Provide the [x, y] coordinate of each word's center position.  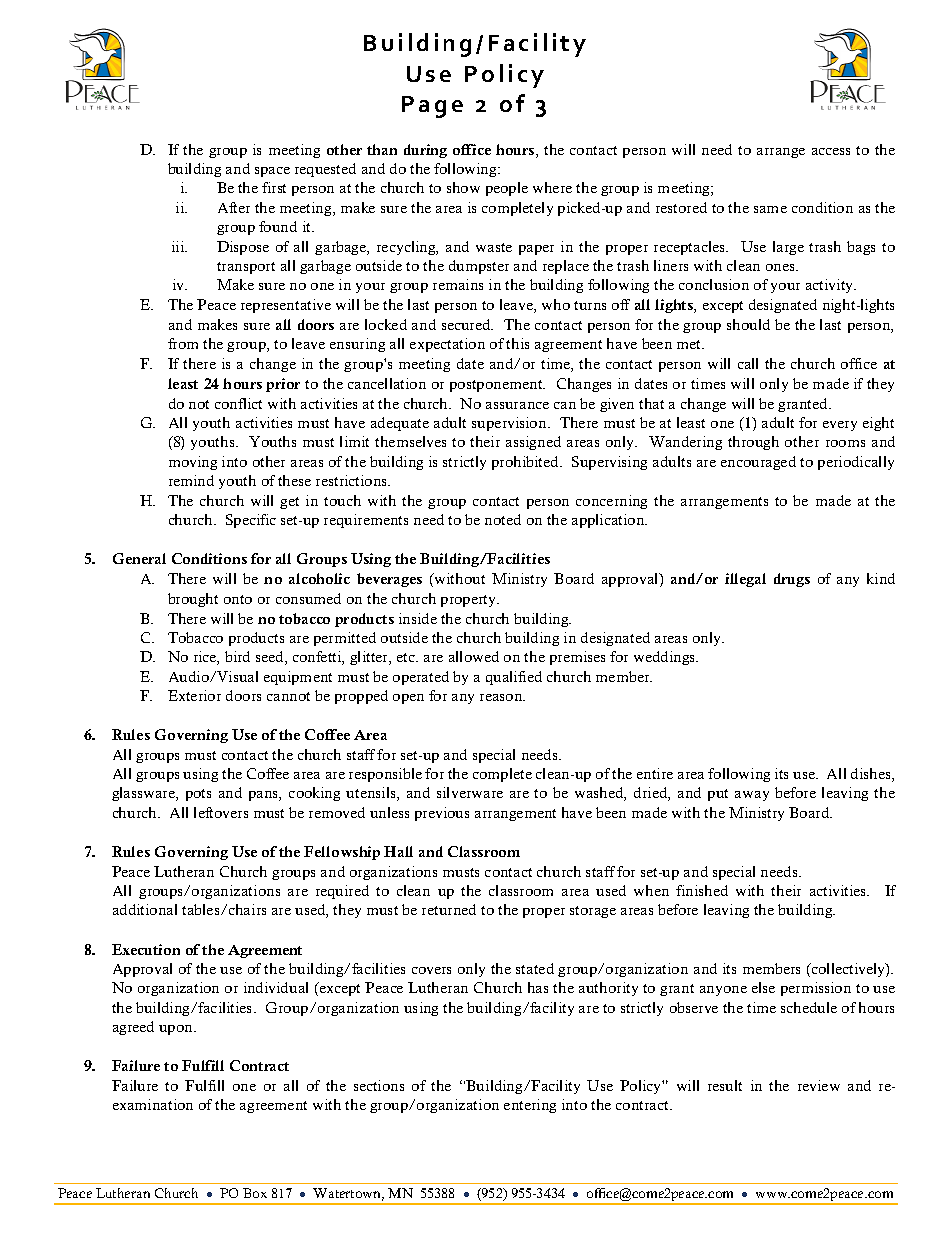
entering [530, 1106]
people [507, 189]
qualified [514, 678]
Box [255, 1193]
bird [237, 656]
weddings [666, 658]
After [234, 207]
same [770, 209]
